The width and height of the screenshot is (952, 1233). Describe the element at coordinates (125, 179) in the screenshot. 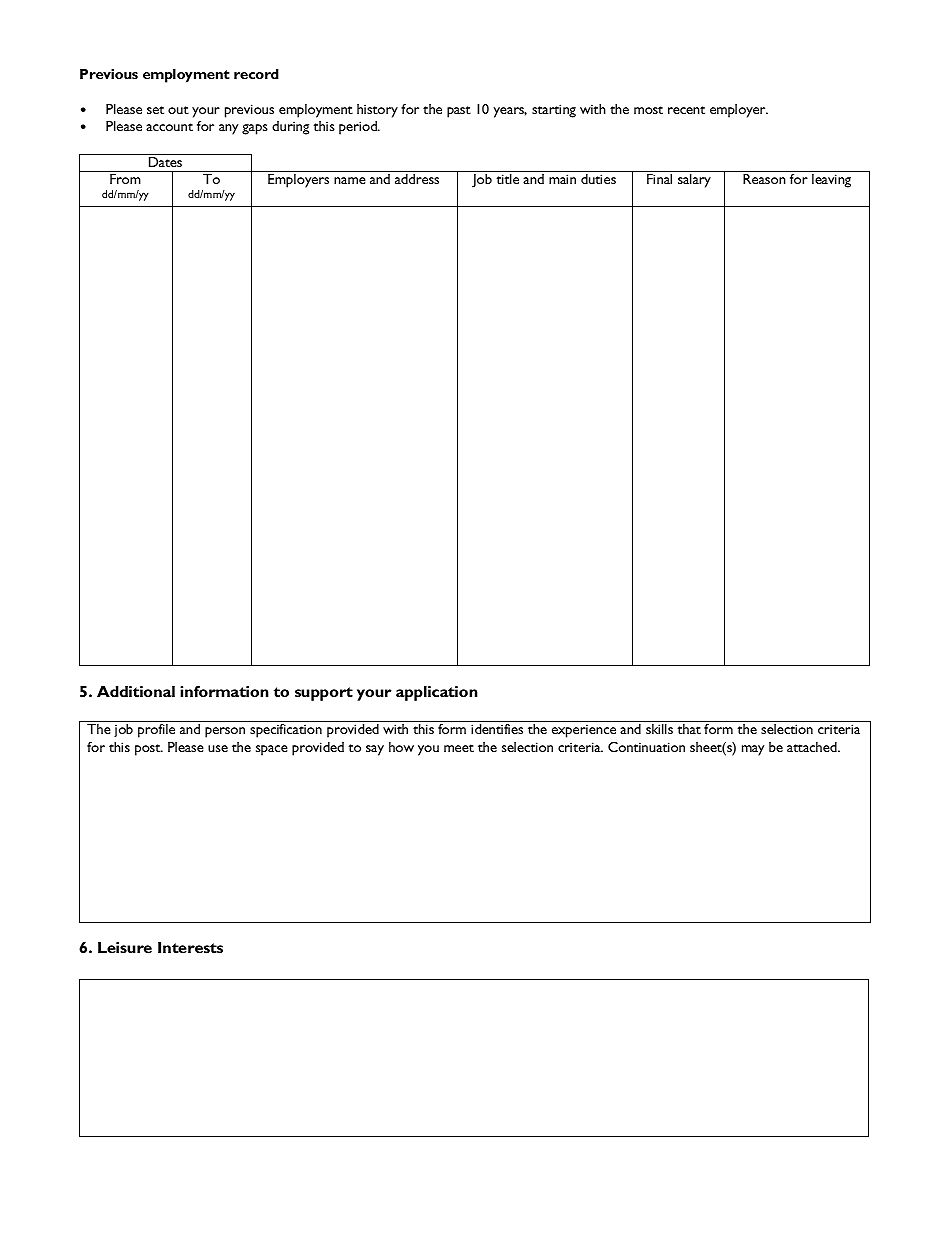

I see `From` at that location.
